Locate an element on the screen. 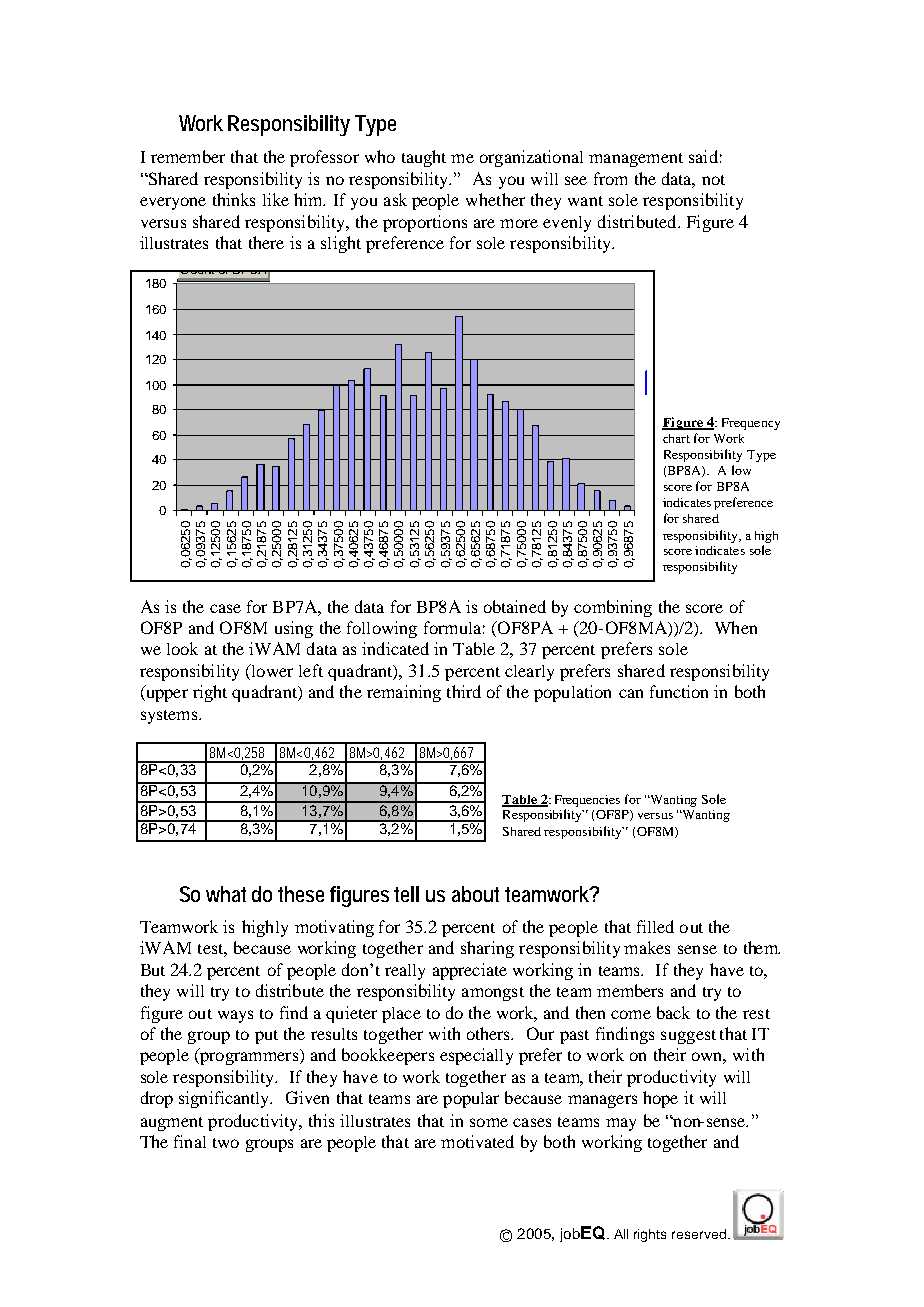 The width and height of the screenshot is (924, 1307). appreciate is located at coordinates (470, 971).
